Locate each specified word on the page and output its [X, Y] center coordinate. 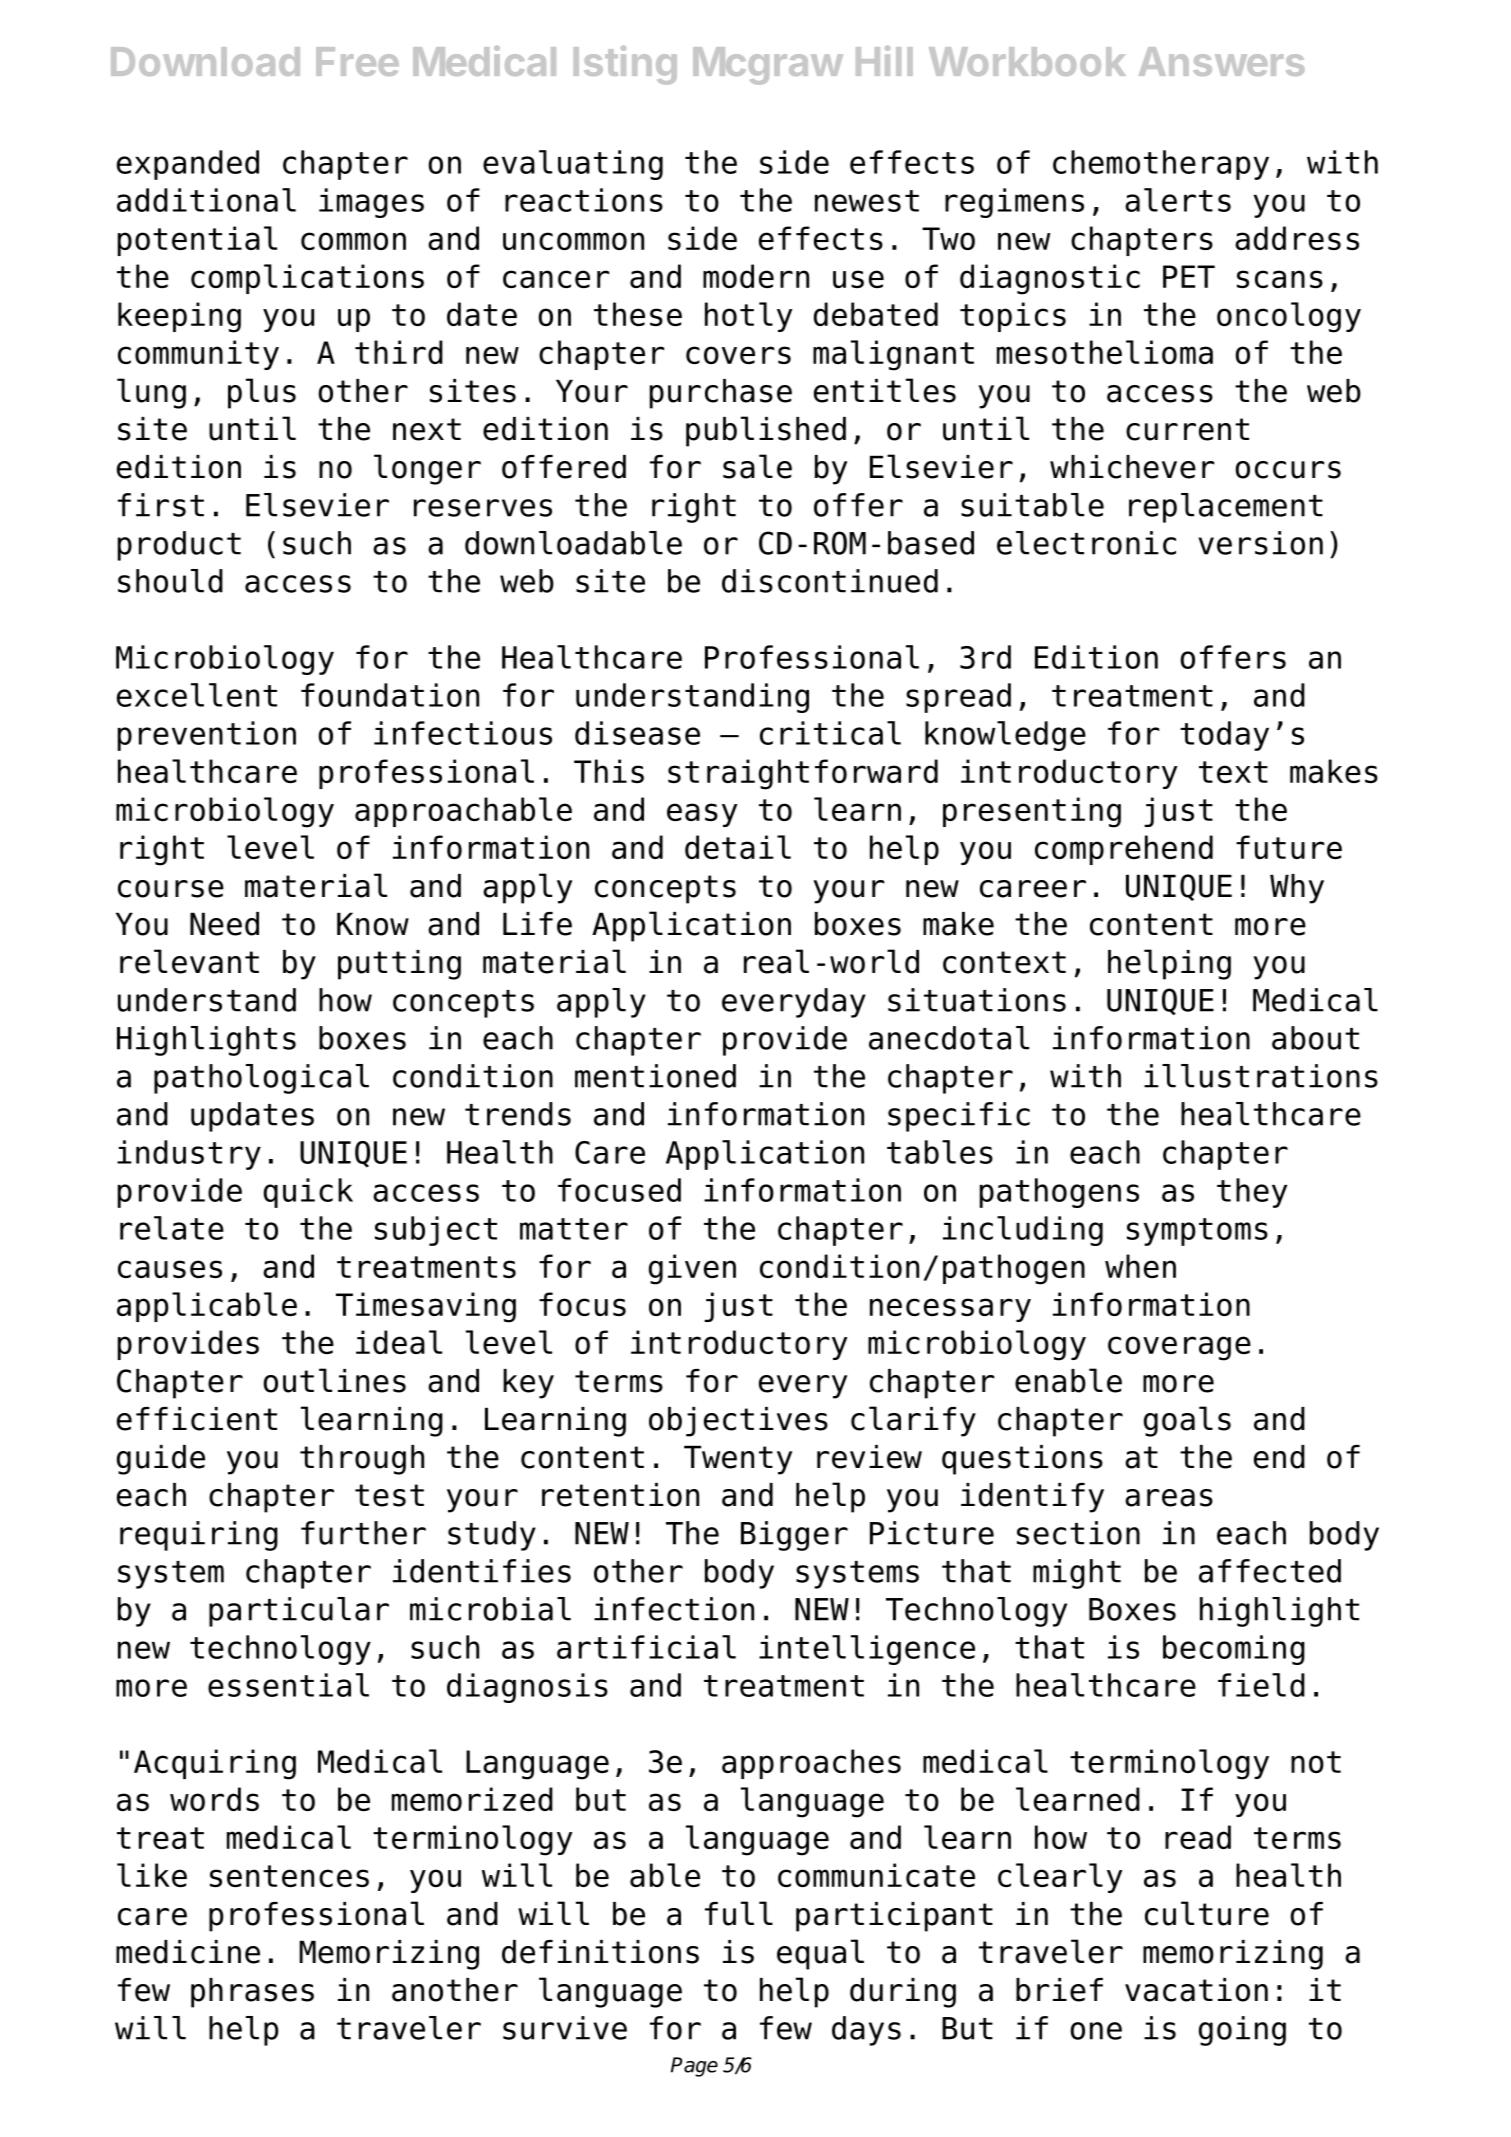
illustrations [1261, 1076]
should [170, 581]
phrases [252, 1993]
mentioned [655, 1076]
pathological [261, 1079]
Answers [1222, 61]
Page [694, 2067]
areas [1169, 1498]
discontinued [830, 581]
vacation [1196, 1990]
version [1260, 543]
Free [357, 61]
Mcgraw [768, 66]
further [363, 1533]
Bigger [794, 1536]
